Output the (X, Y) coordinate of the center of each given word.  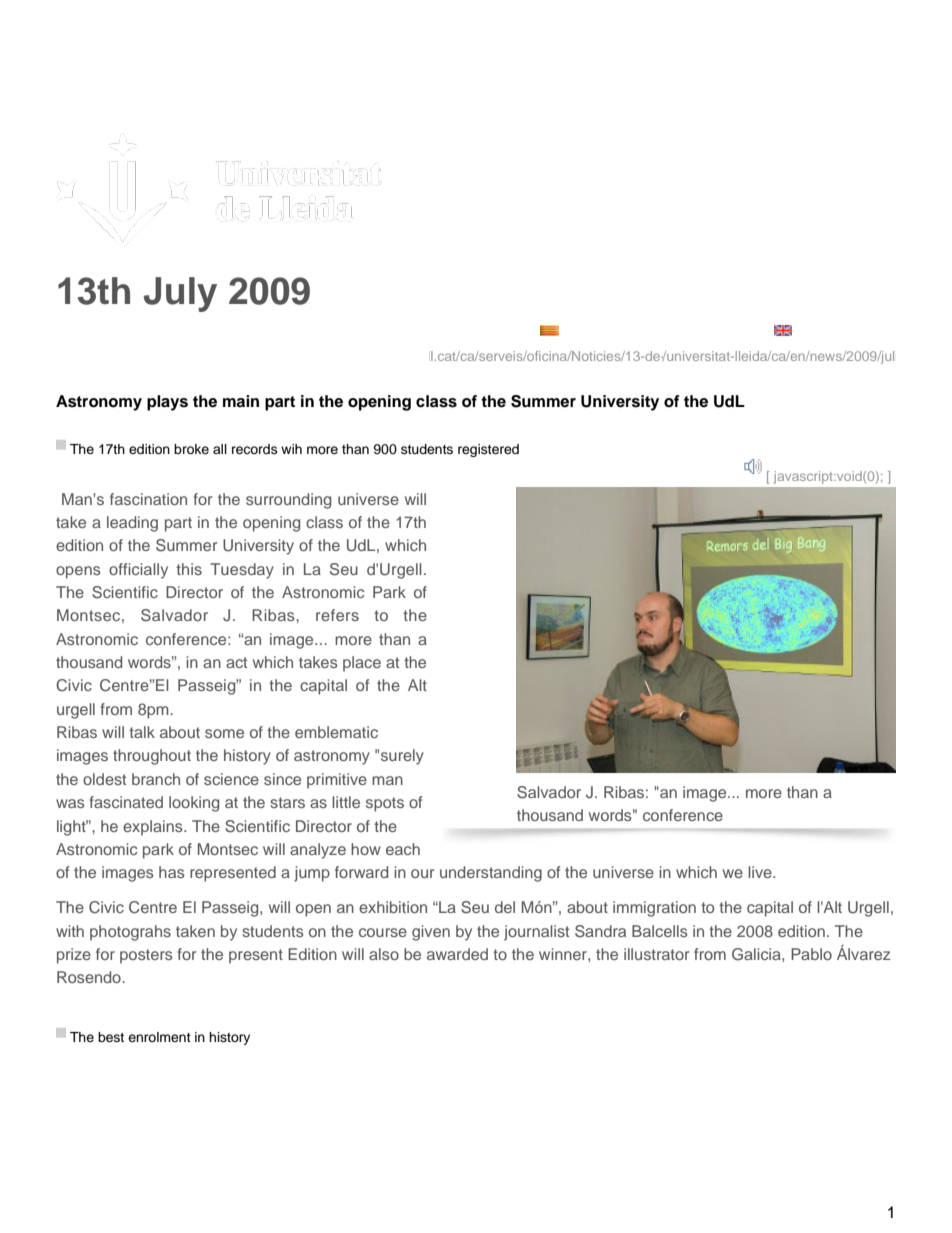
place (362, 664)
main (241, 401)
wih (291, 449)
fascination (148, 499)
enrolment (159, 1037)
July (180, 294)
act (236, 662)
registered (488, 450)
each (403, 849)
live (761, 872)
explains (154, 828)
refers (337, 615)
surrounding (288, 501)
